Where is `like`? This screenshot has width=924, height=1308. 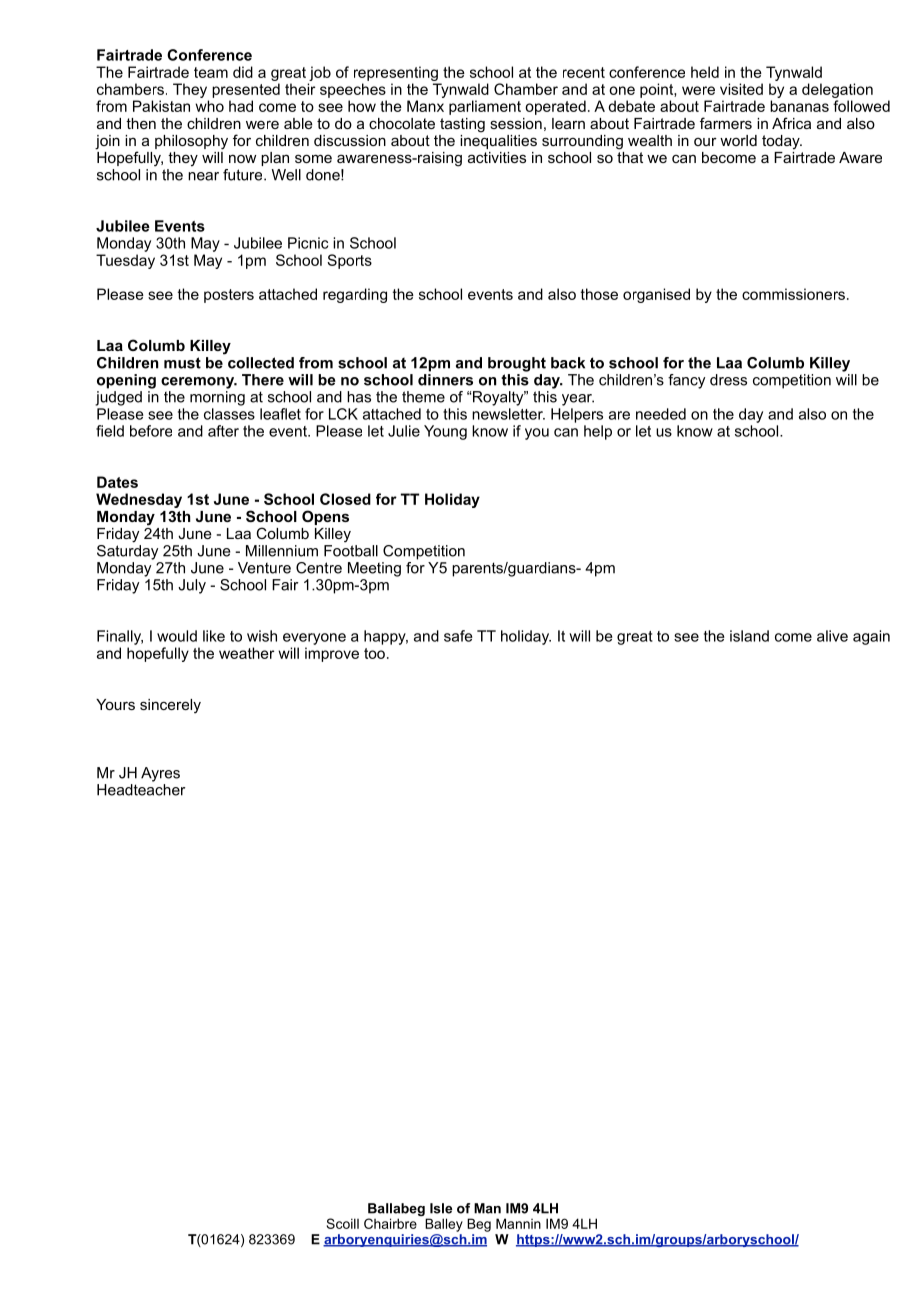
like is located at coordinates (214, 636).
